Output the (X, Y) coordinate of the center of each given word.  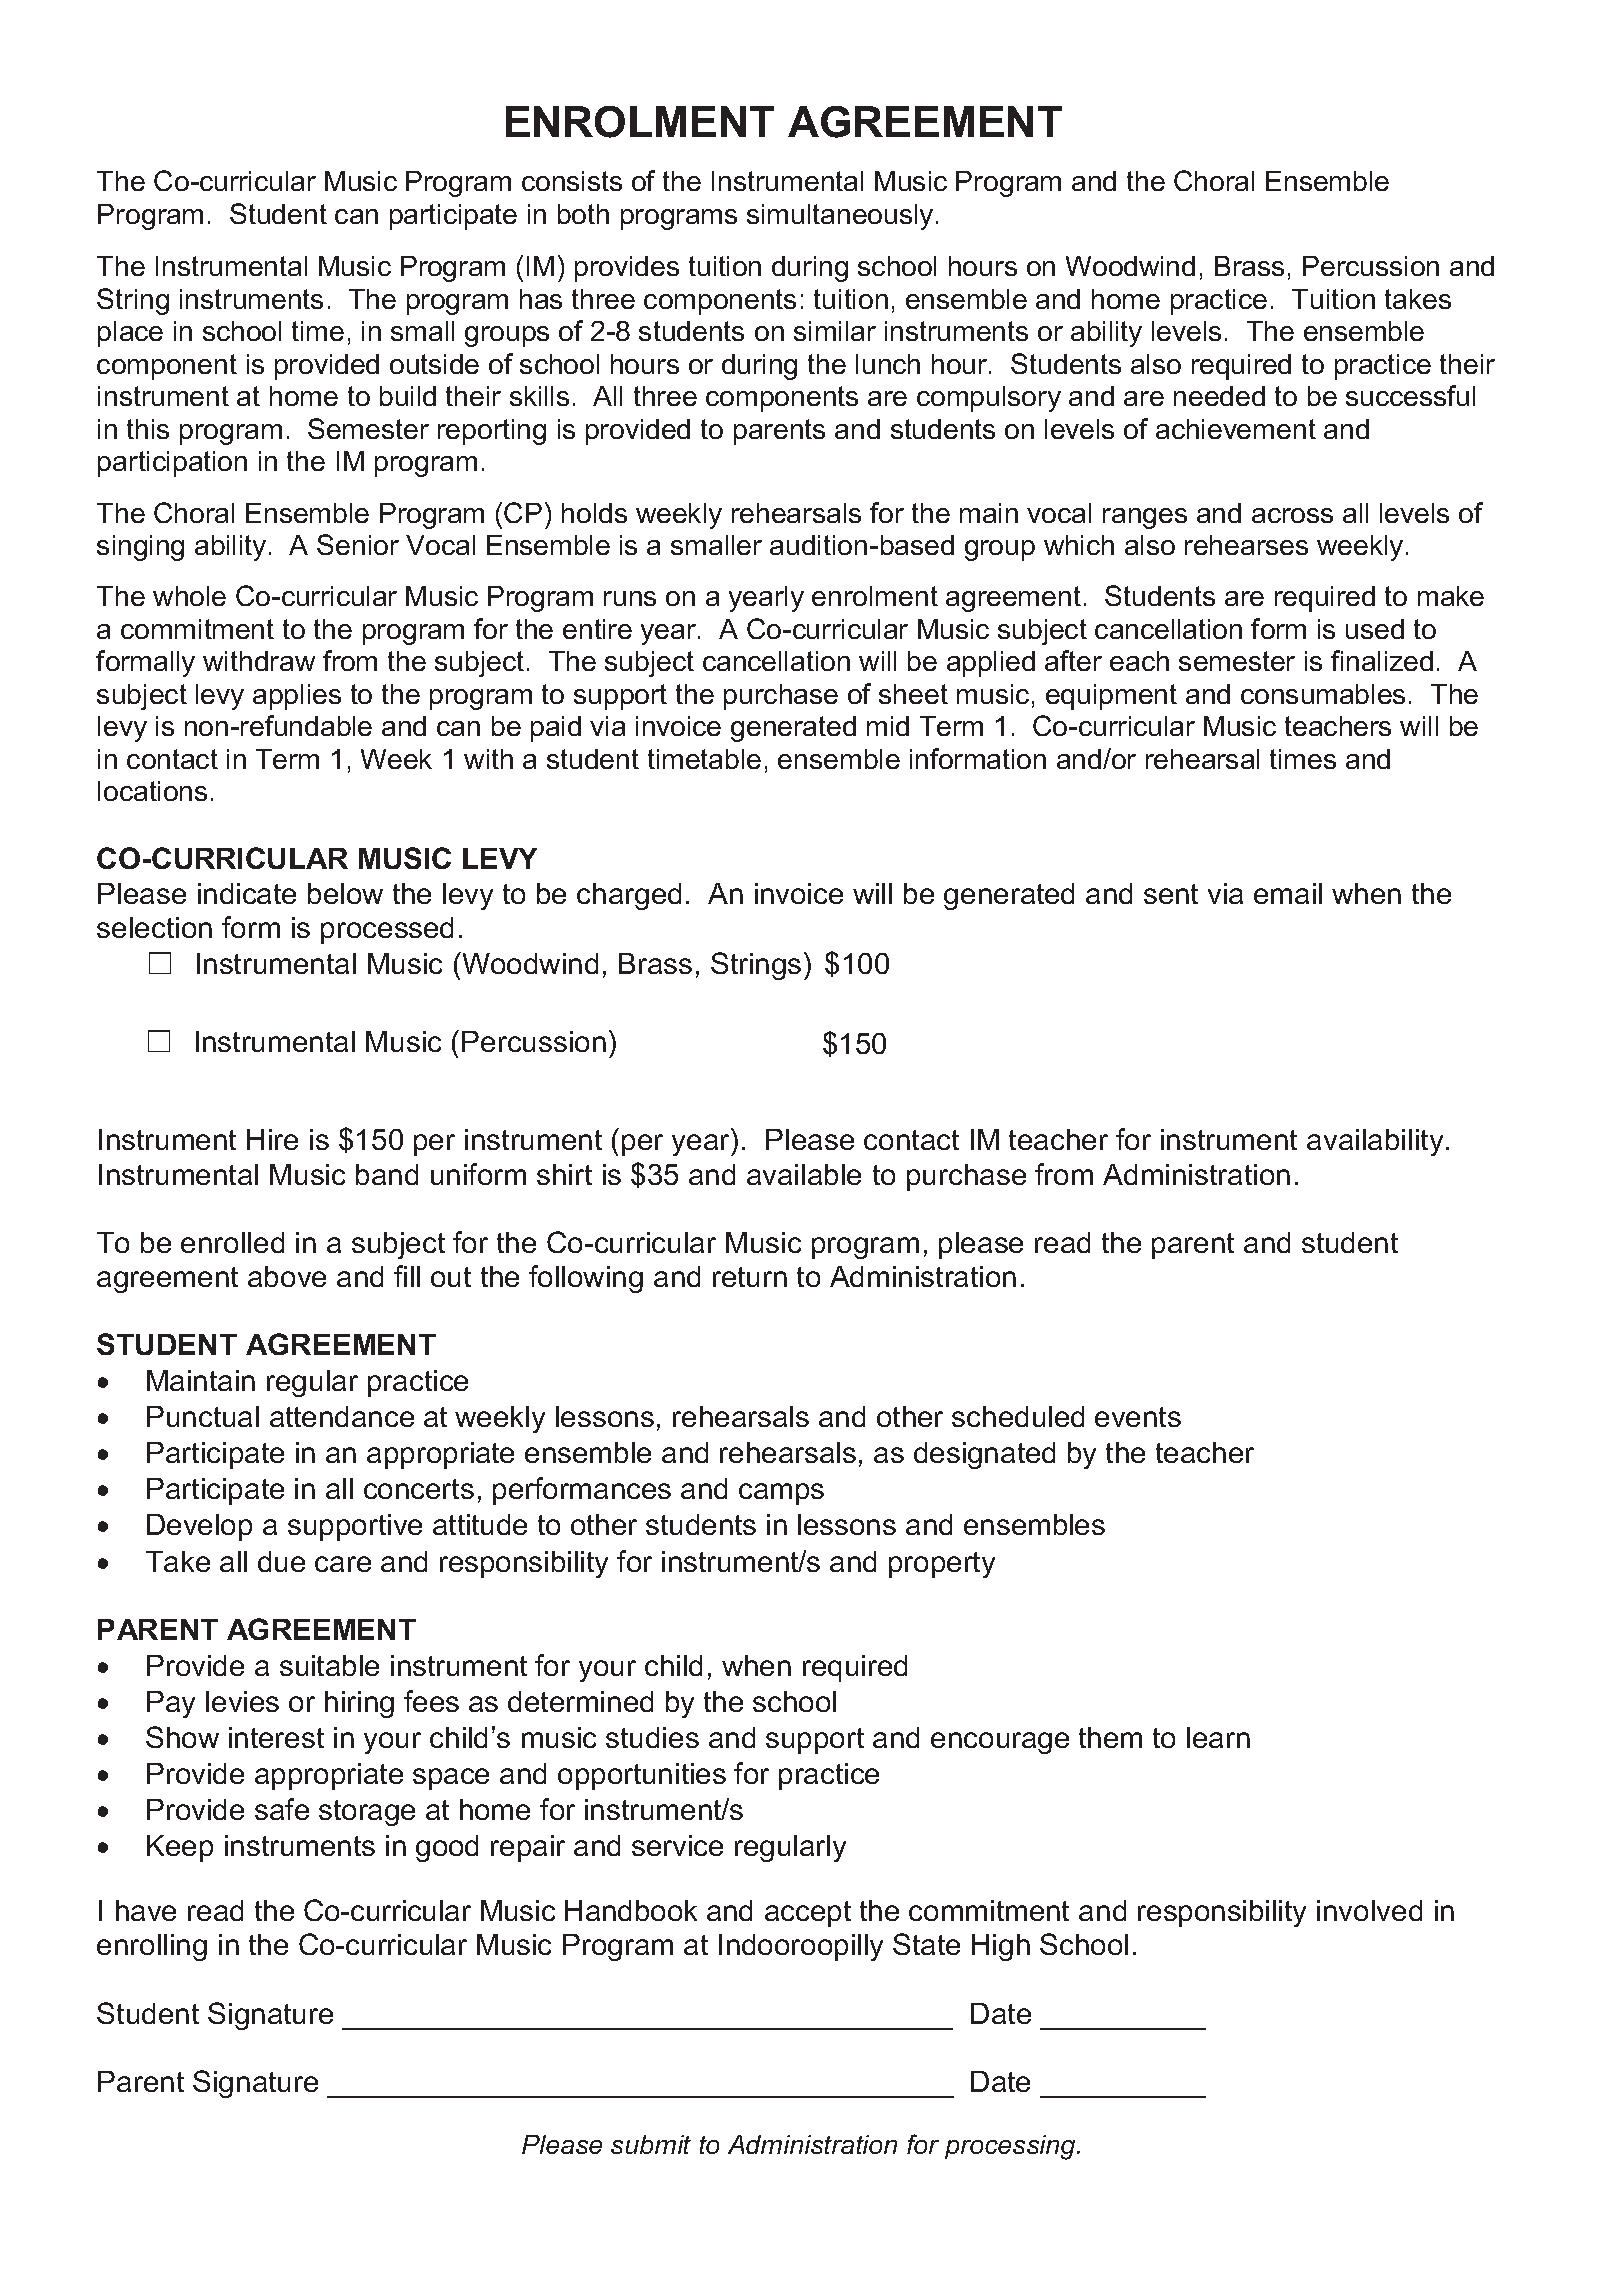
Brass (1249, 266)
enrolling (152, 1947)
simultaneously (840, 217)
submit (651, 2144)
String (133, 301)
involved (1369, 1910)
